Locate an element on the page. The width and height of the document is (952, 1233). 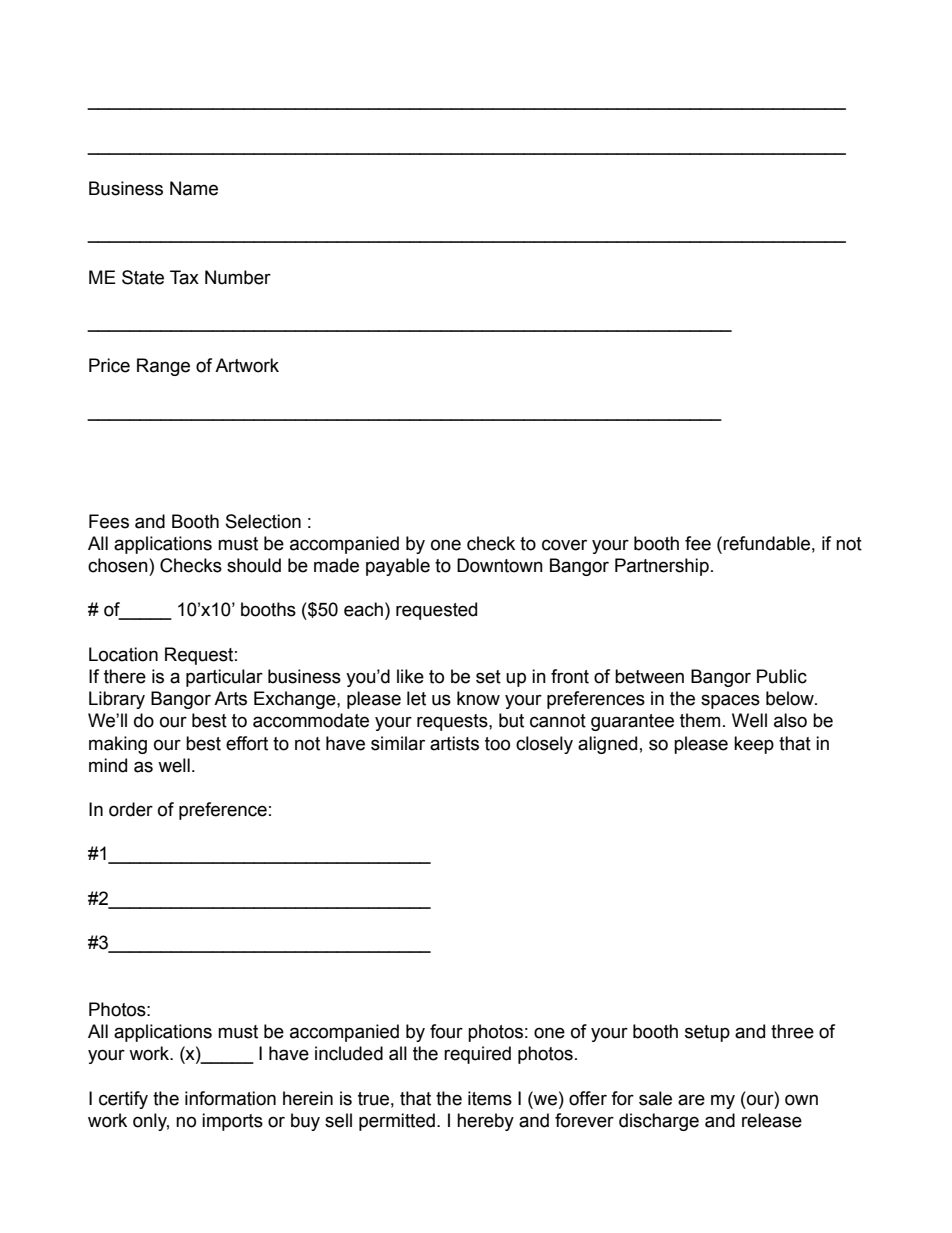
Selection is located at coordinates (263, 521).
